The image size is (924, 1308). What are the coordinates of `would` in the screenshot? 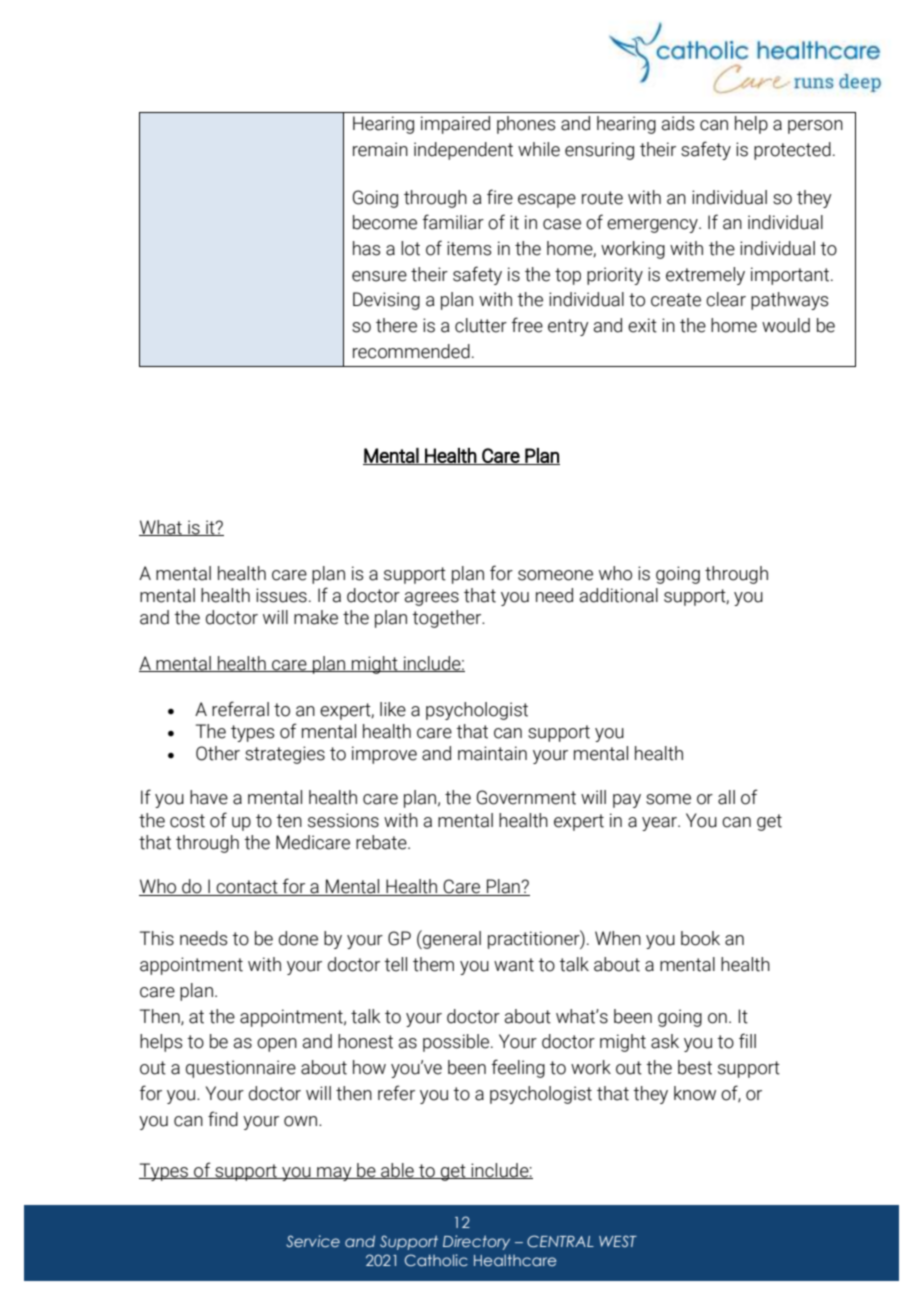 It's located at (786, 325).
